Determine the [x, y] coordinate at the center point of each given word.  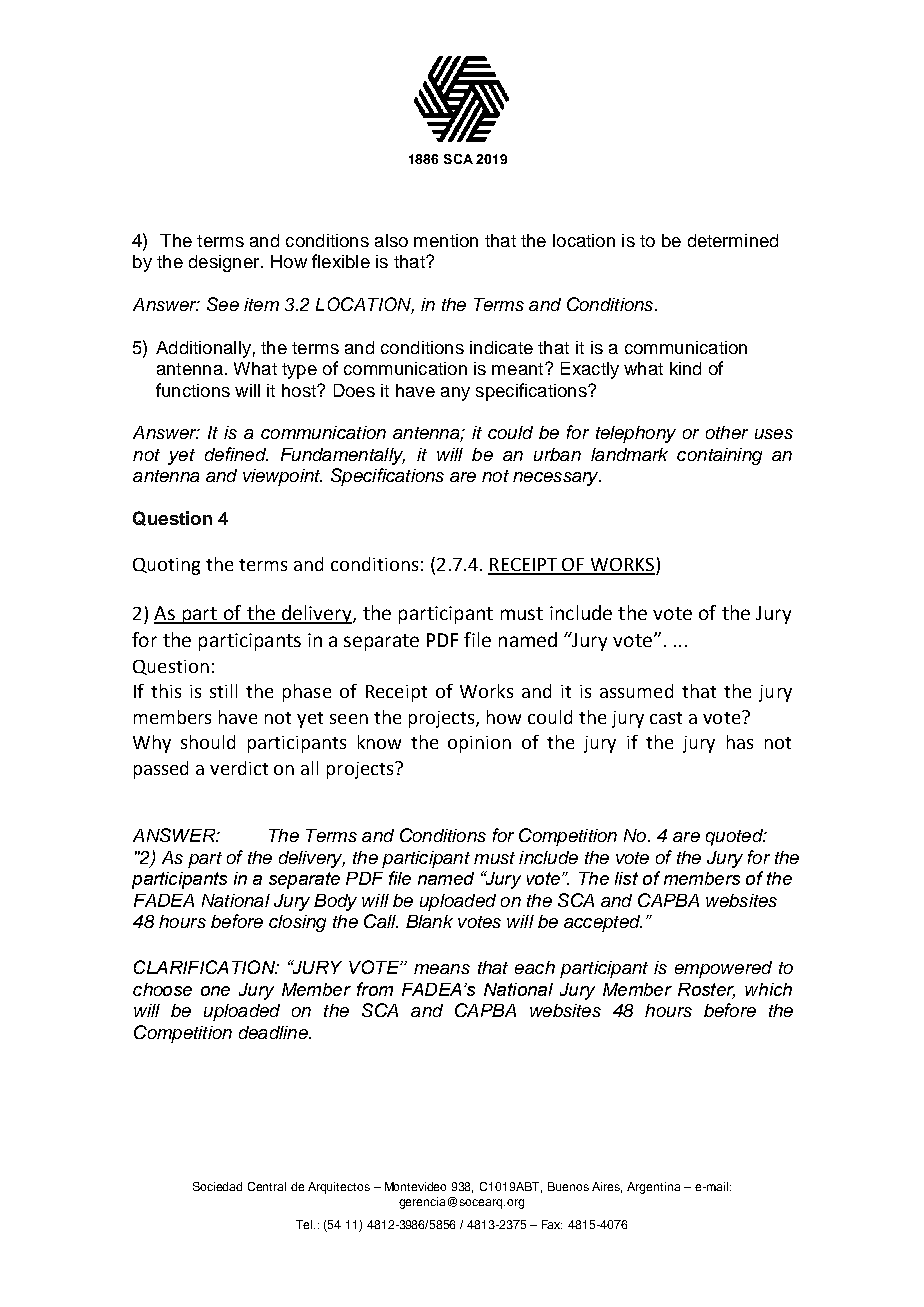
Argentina [653, 1188]
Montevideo [415, 1186]
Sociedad [217, 1186]
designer [225, 263]
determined [733, 240]
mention [446, 240]
